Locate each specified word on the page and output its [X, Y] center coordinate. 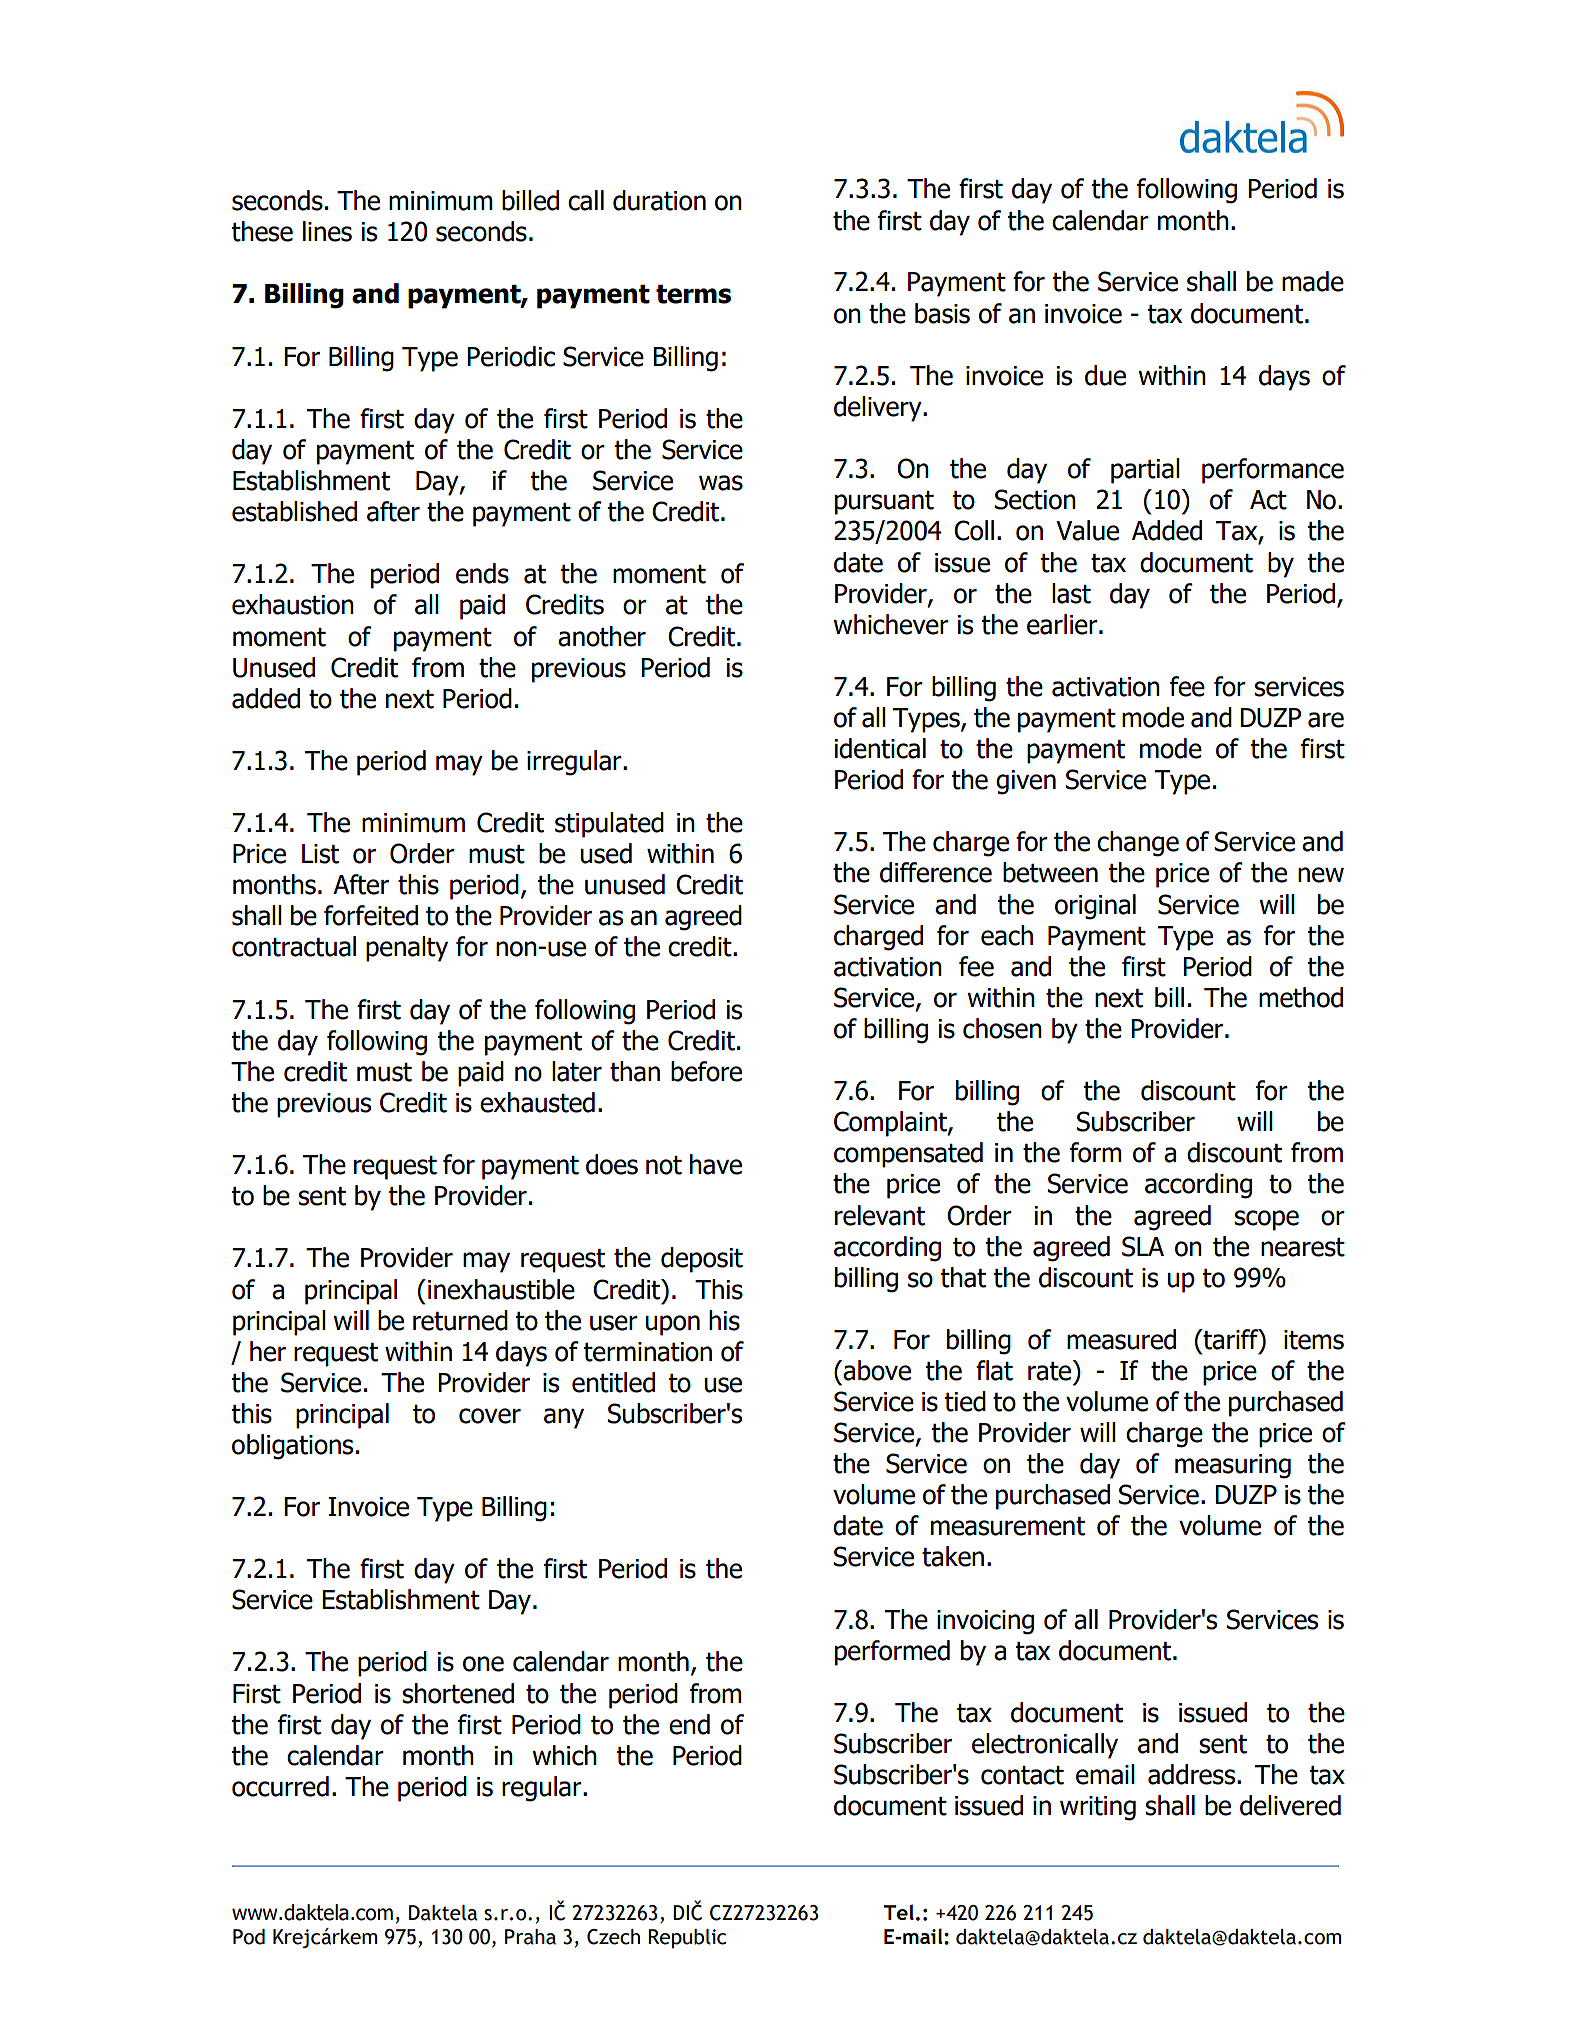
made [1313, 281]
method [1301, 997]
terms [693, 294]
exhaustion [293, 604]
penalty [407, 949]
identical [880, 748]
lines [327, 231]
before [706, 1071]
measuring [1233, 1466]
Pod [249, 1937]
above [877, 1370]
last [1071, 593]
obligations [292, 1447]
